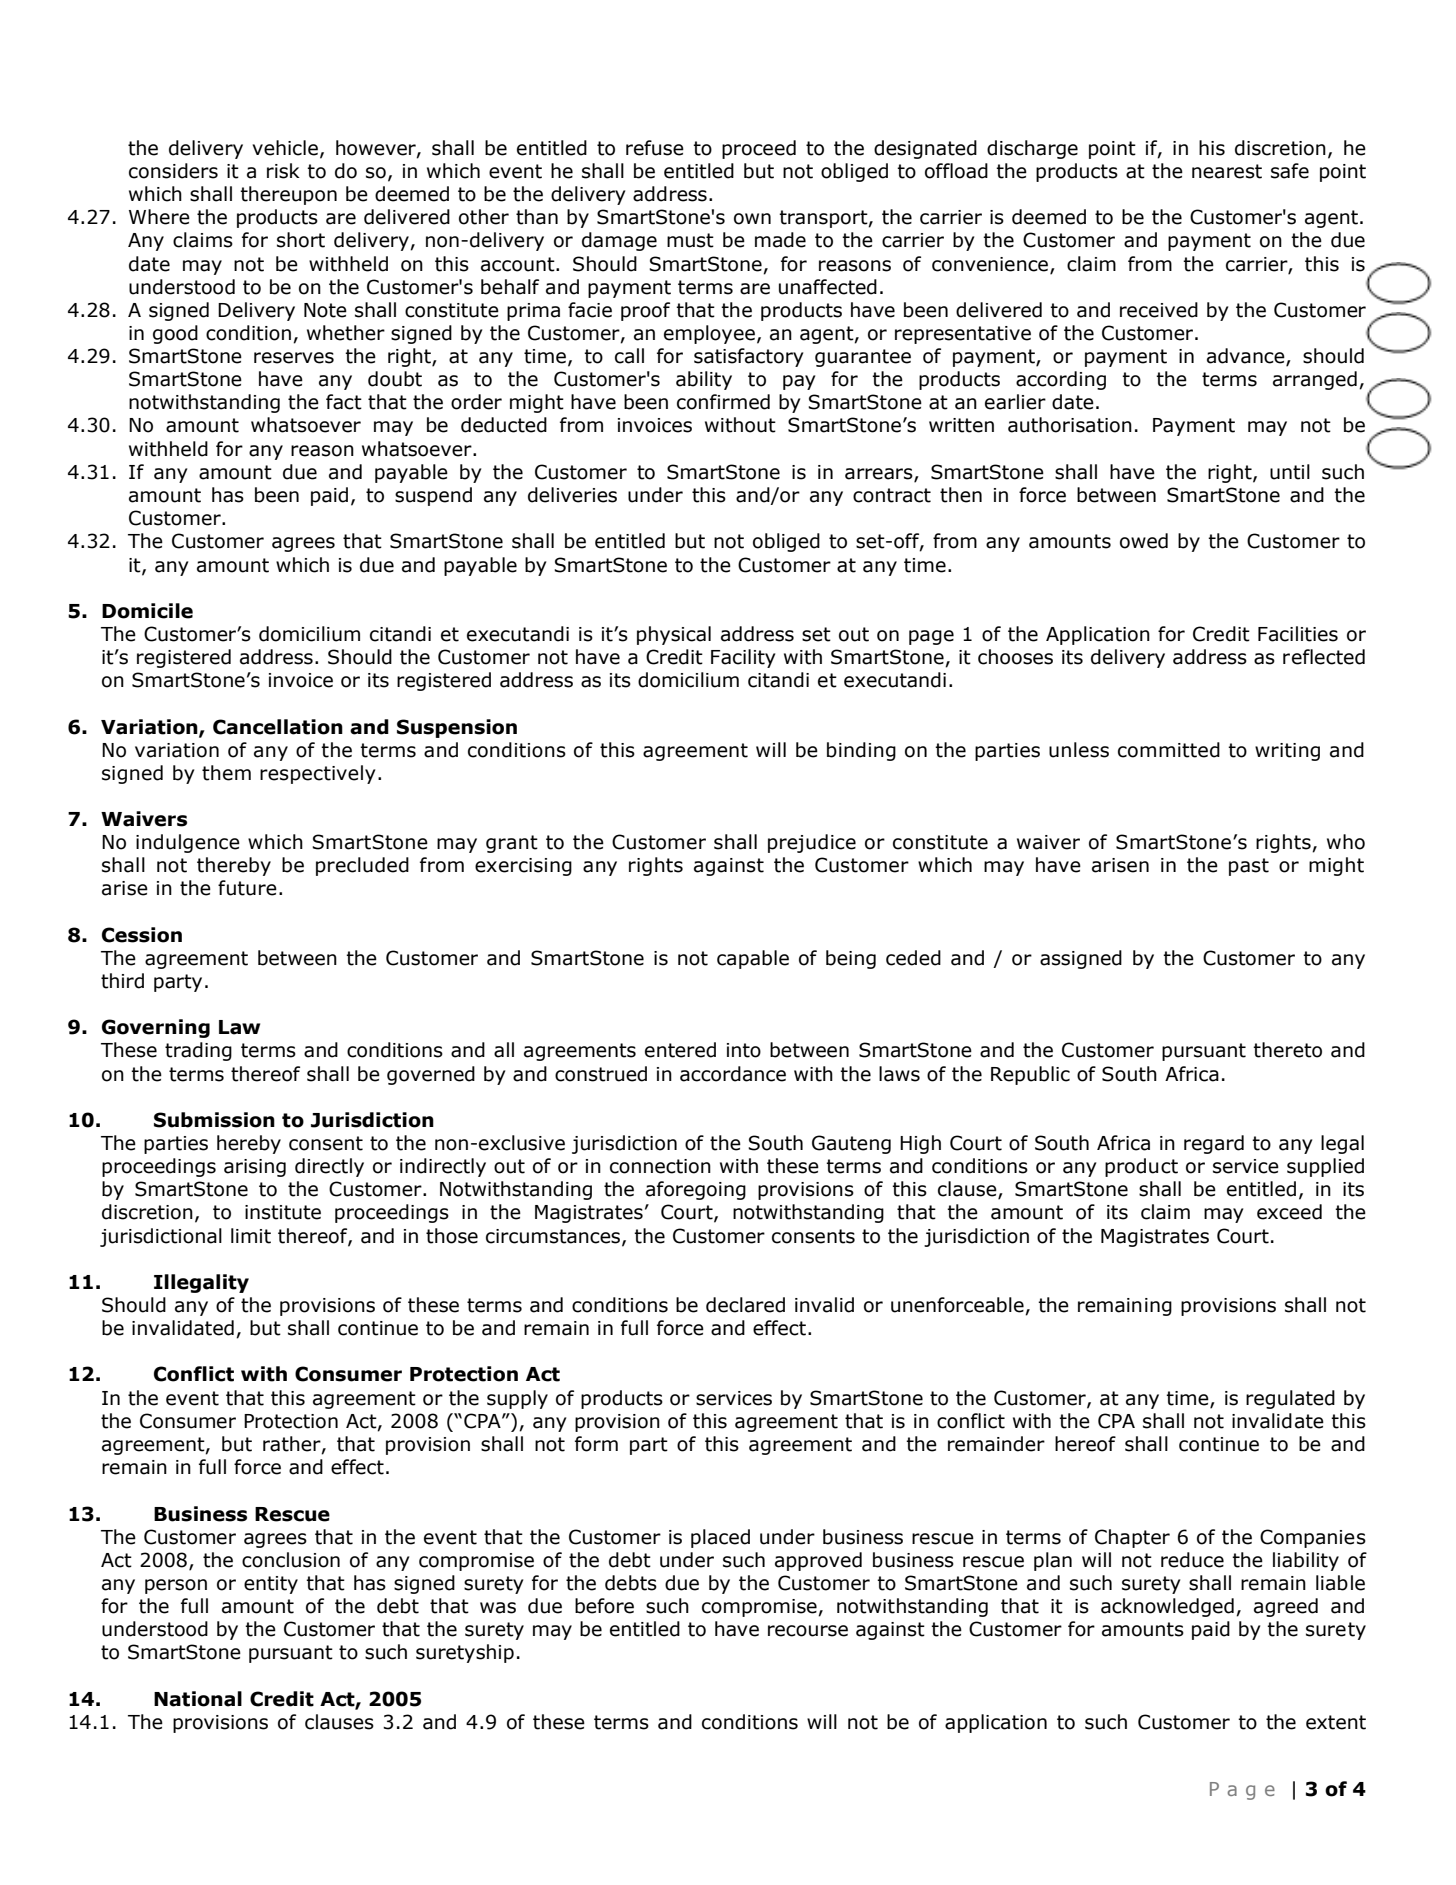 The image size is (1456, 1885). What do you see at coordinates (1169, 750) in the image?
I see `committed` at bounding box center [1169, 750].
